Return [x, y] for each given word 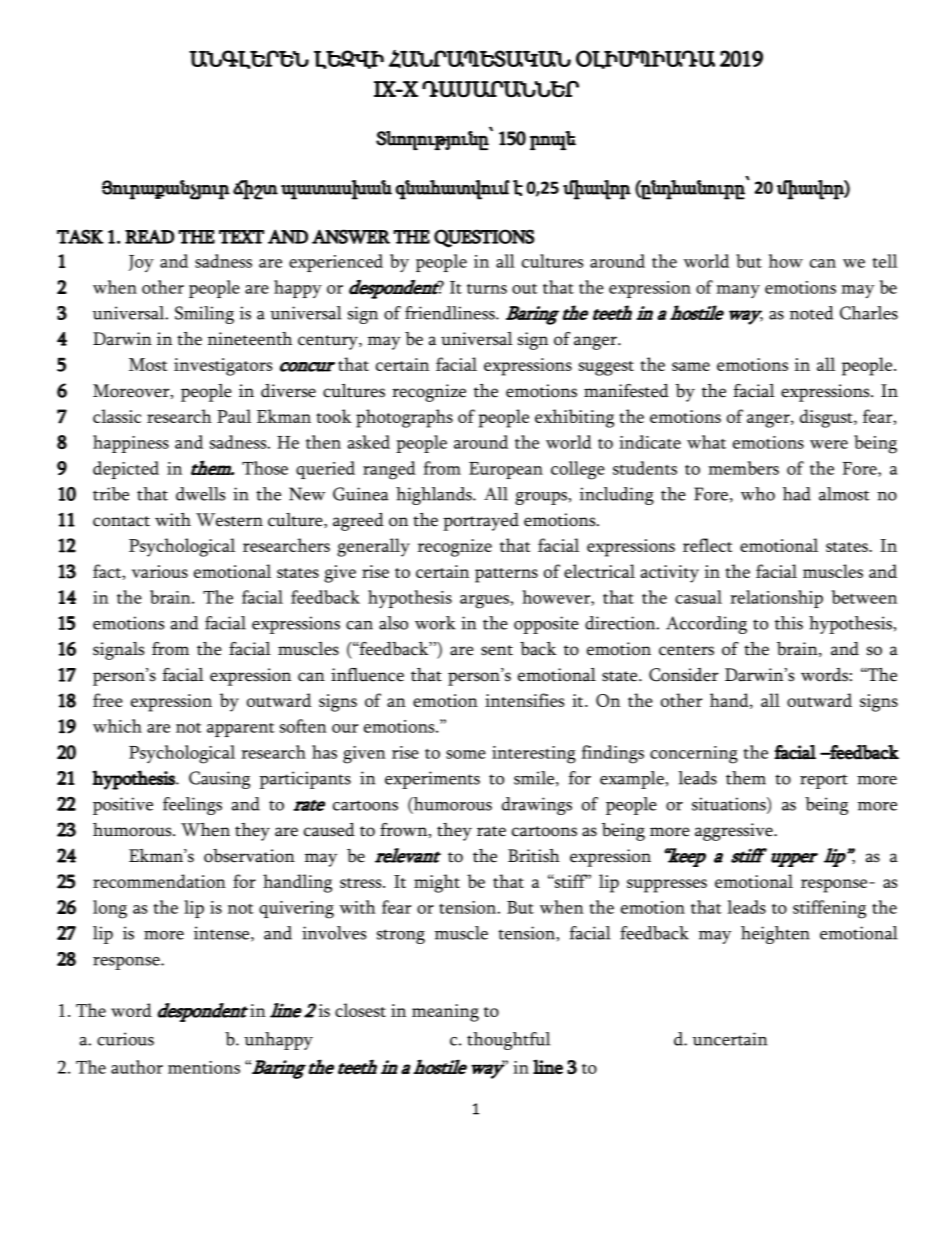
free [108, 700]
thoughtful [508, 1041]
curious [125, 1039]
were [829, 444]
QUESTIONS [484, 238]
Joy [141, 263]
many [738, 291]
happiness [131, 444]
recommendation [159, 881]
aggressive [735, 832]
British [534, 856]
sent [497, 650]
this [789, 623]
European [506, 470]
